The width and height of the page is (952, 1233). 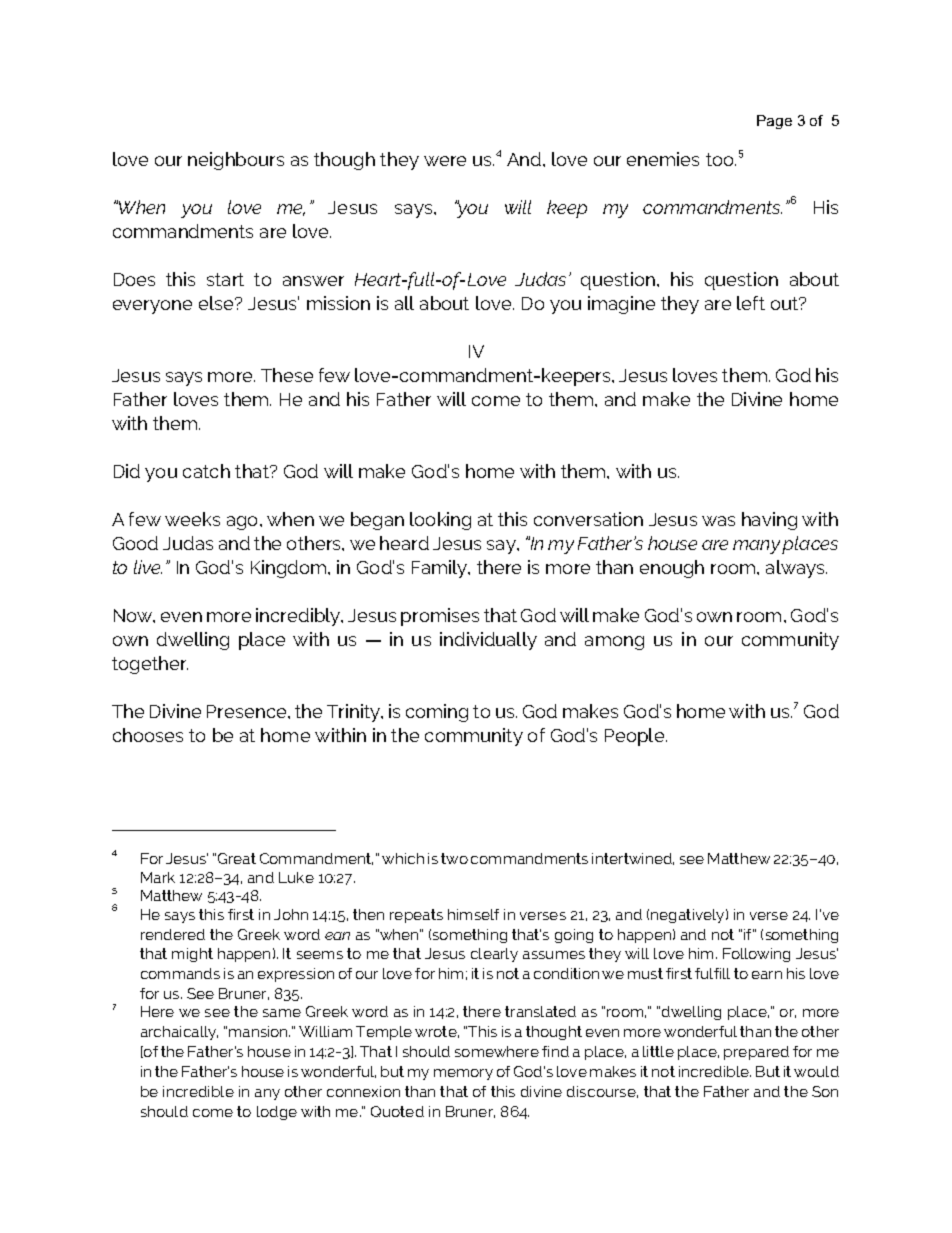 What do you see at coordinates (796, 569) in the page?
I see `always` at bounding box center [796, 569].
